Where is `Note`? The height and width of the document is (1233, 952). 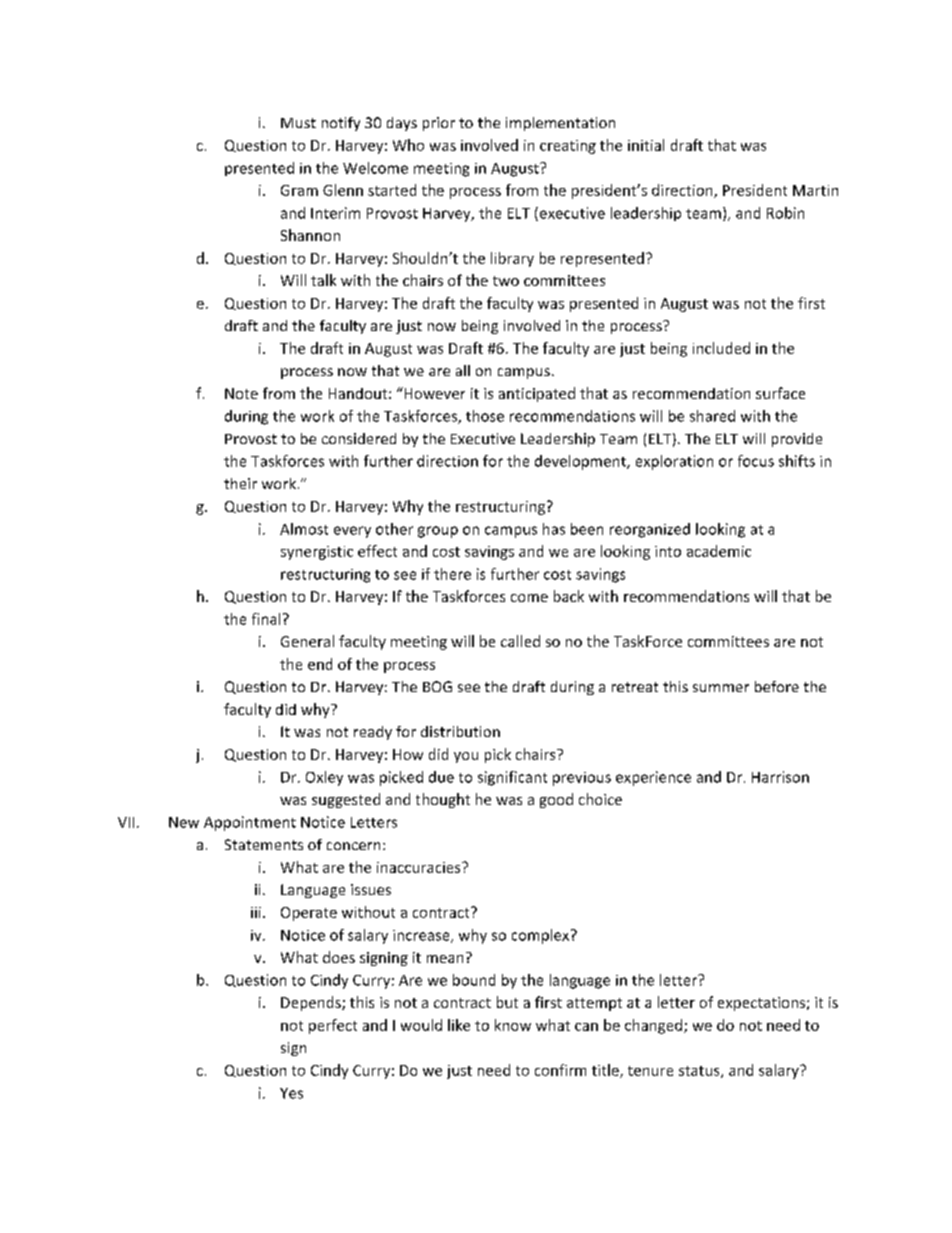 Note is located at coordinates (241, 393).
